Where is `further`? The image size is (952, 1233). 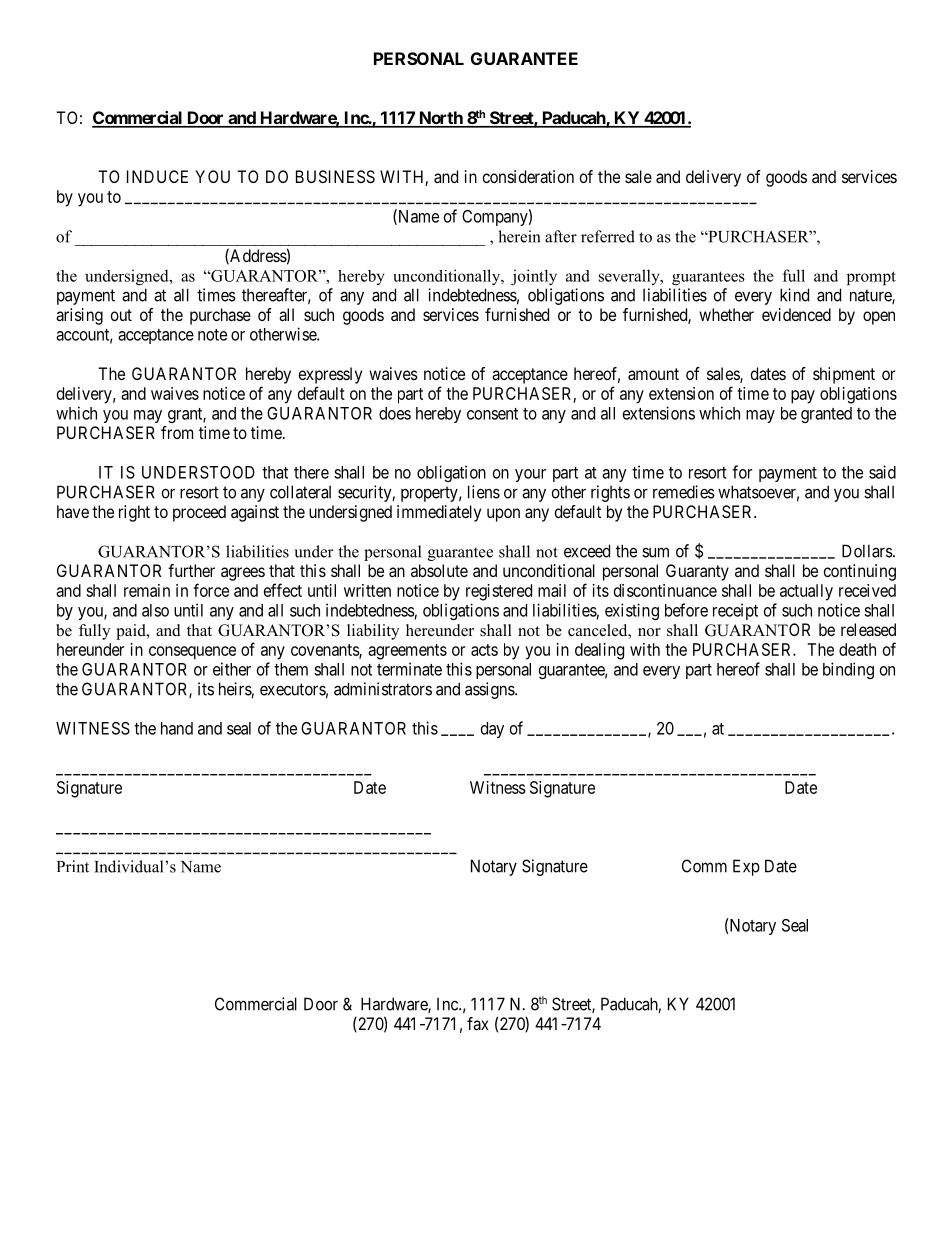 further is located at coordinates (191, 570).
